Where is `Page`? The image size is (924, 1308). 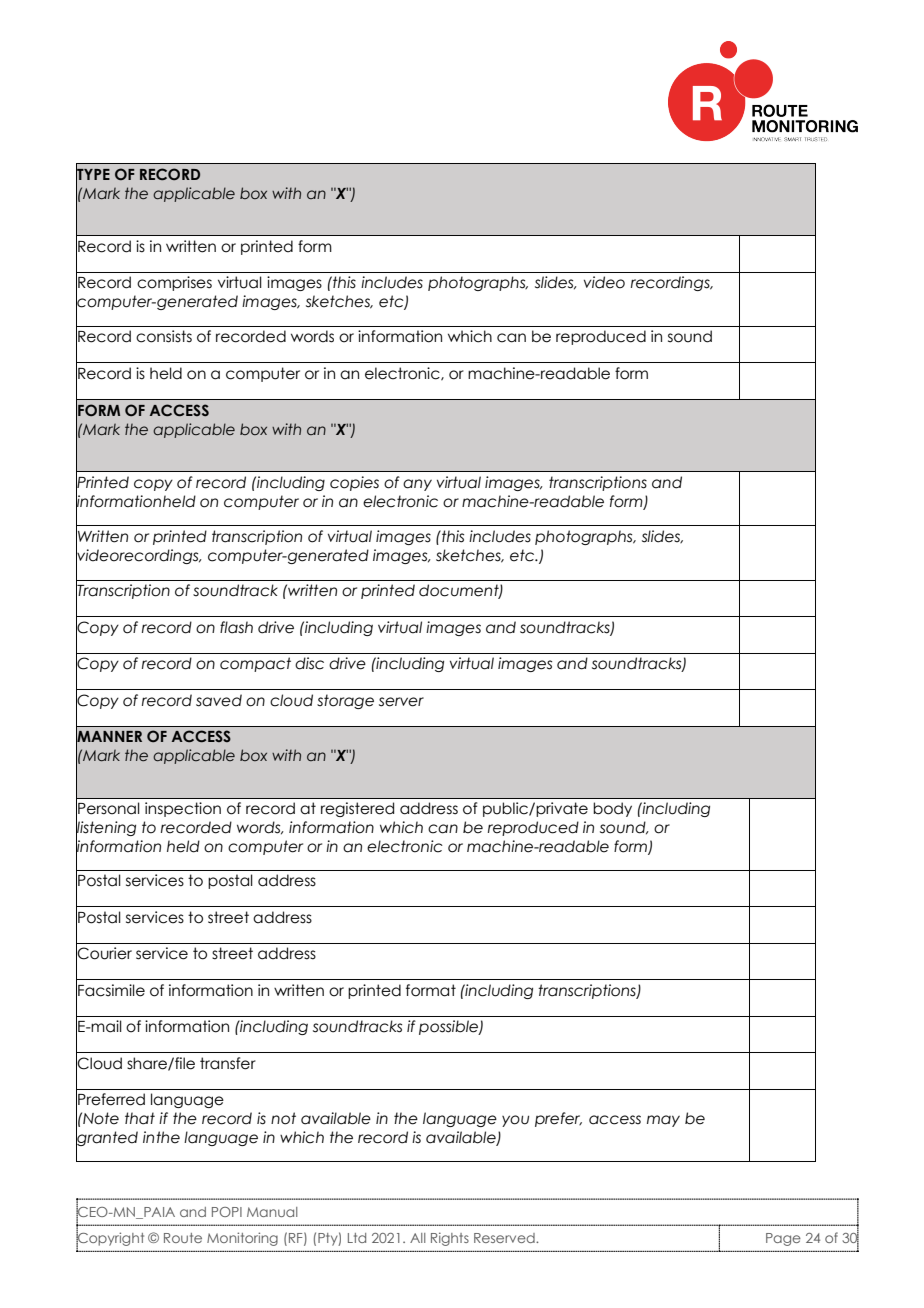 Page is located at coordinates (783, 1239).
